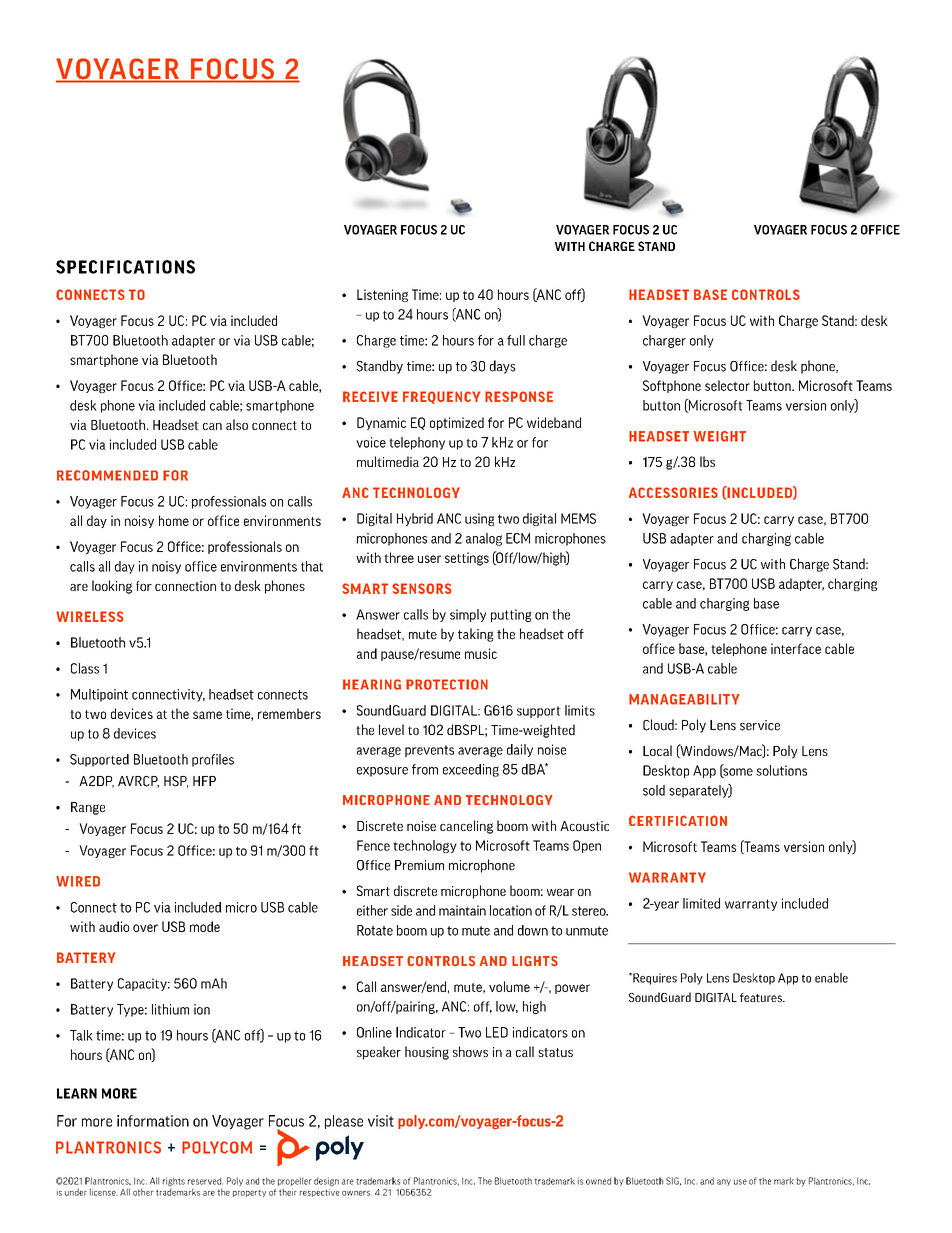  I want to click on visit, so click(381, 1121).
